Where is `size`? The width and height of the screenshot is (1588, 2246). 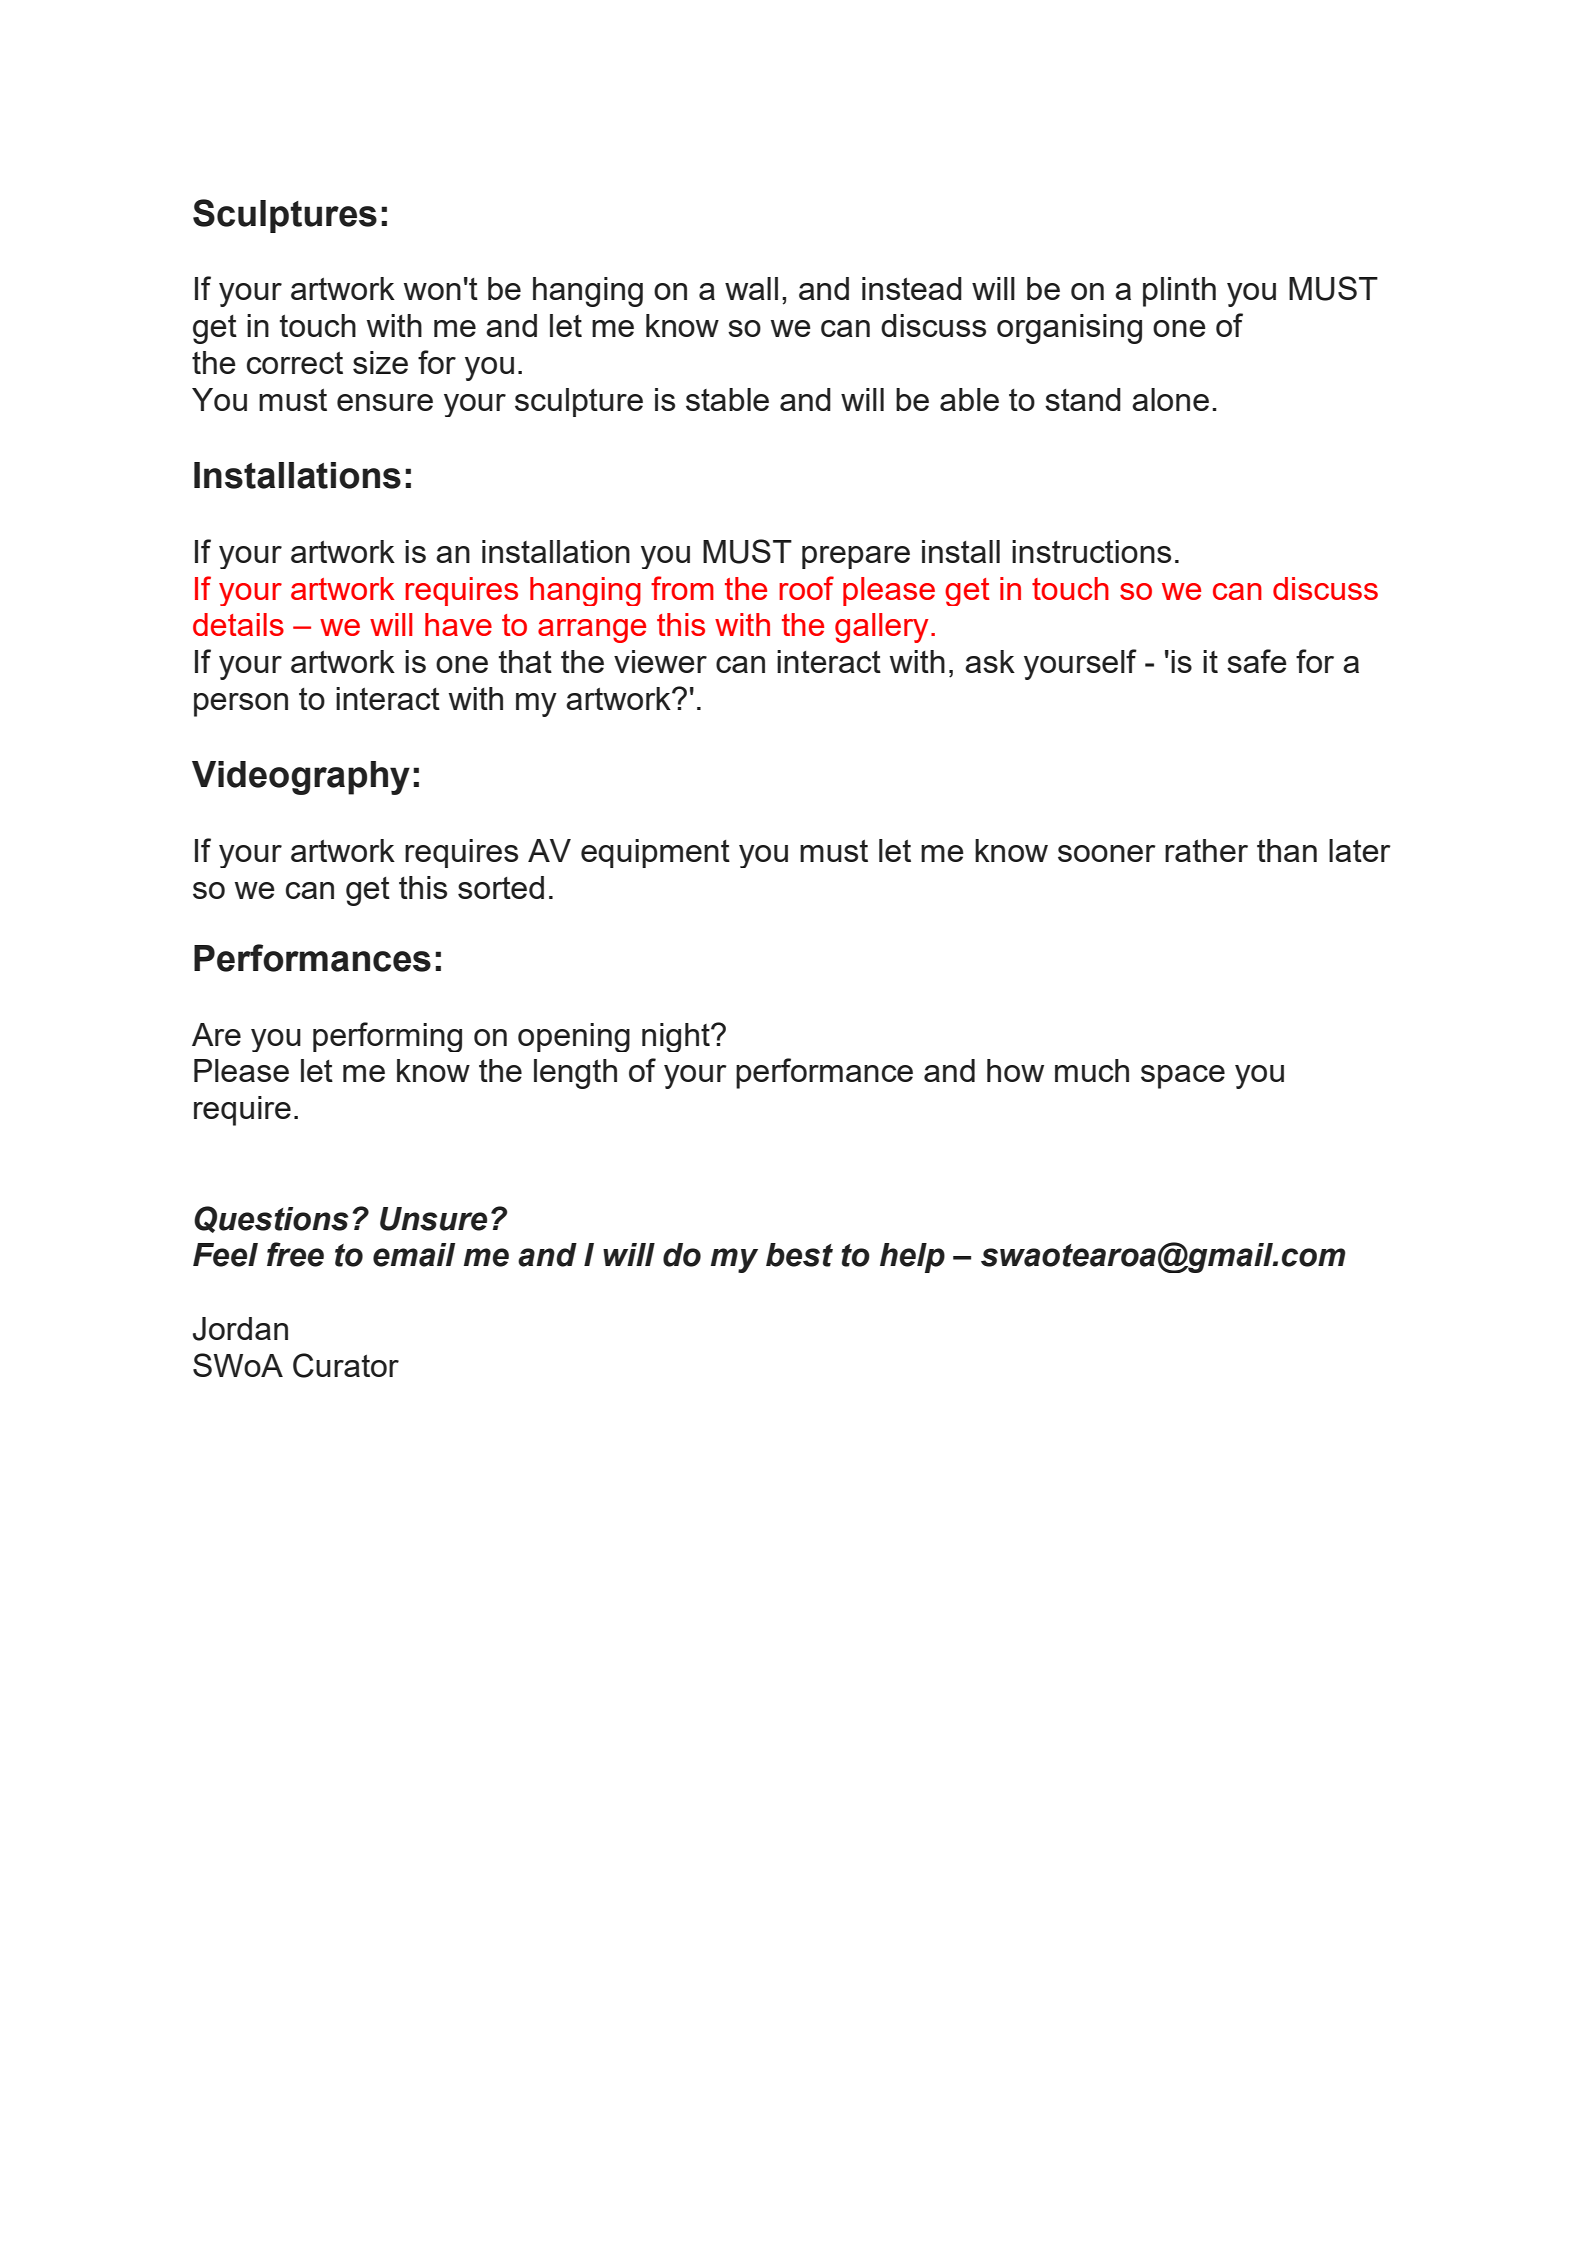
size is located at coordinates (380, 362).
